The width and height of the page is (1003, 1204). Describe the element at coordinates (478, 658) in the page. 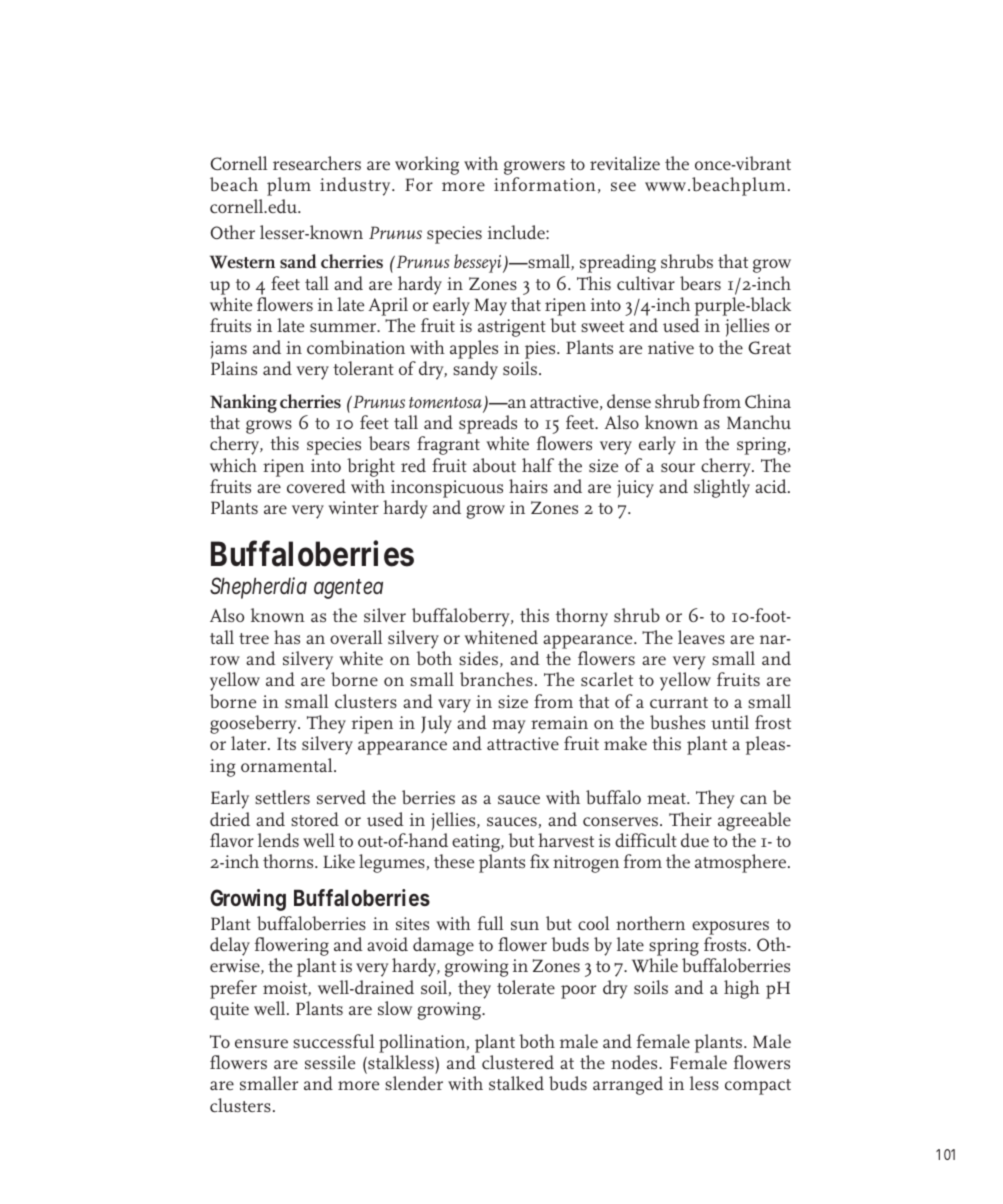

I see `sides` at that location.
